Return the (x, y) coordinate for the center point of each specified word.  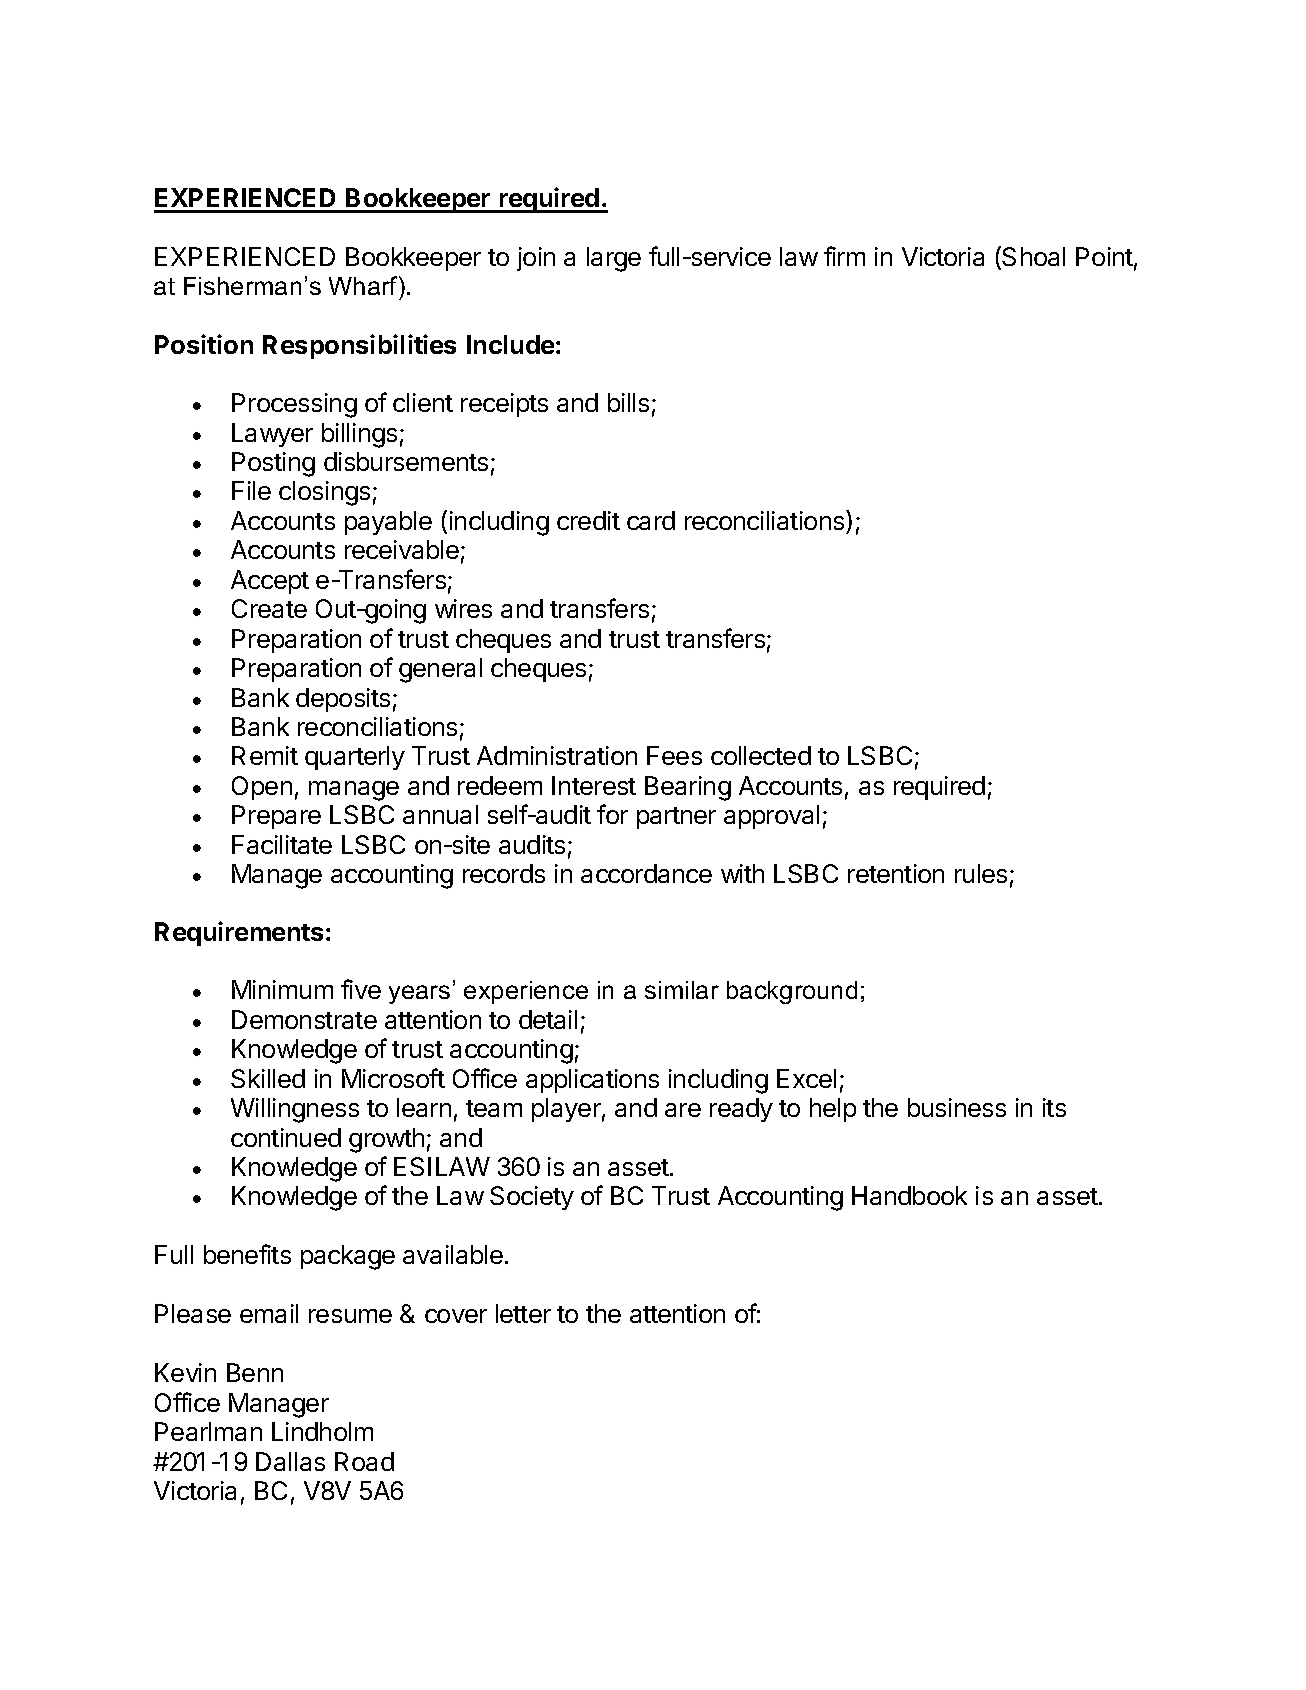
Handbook (909, 1195)
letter (523, 1313)
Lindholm (322, 1431)
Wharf (364, 285)
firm (844, 256)
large (614, 259)
